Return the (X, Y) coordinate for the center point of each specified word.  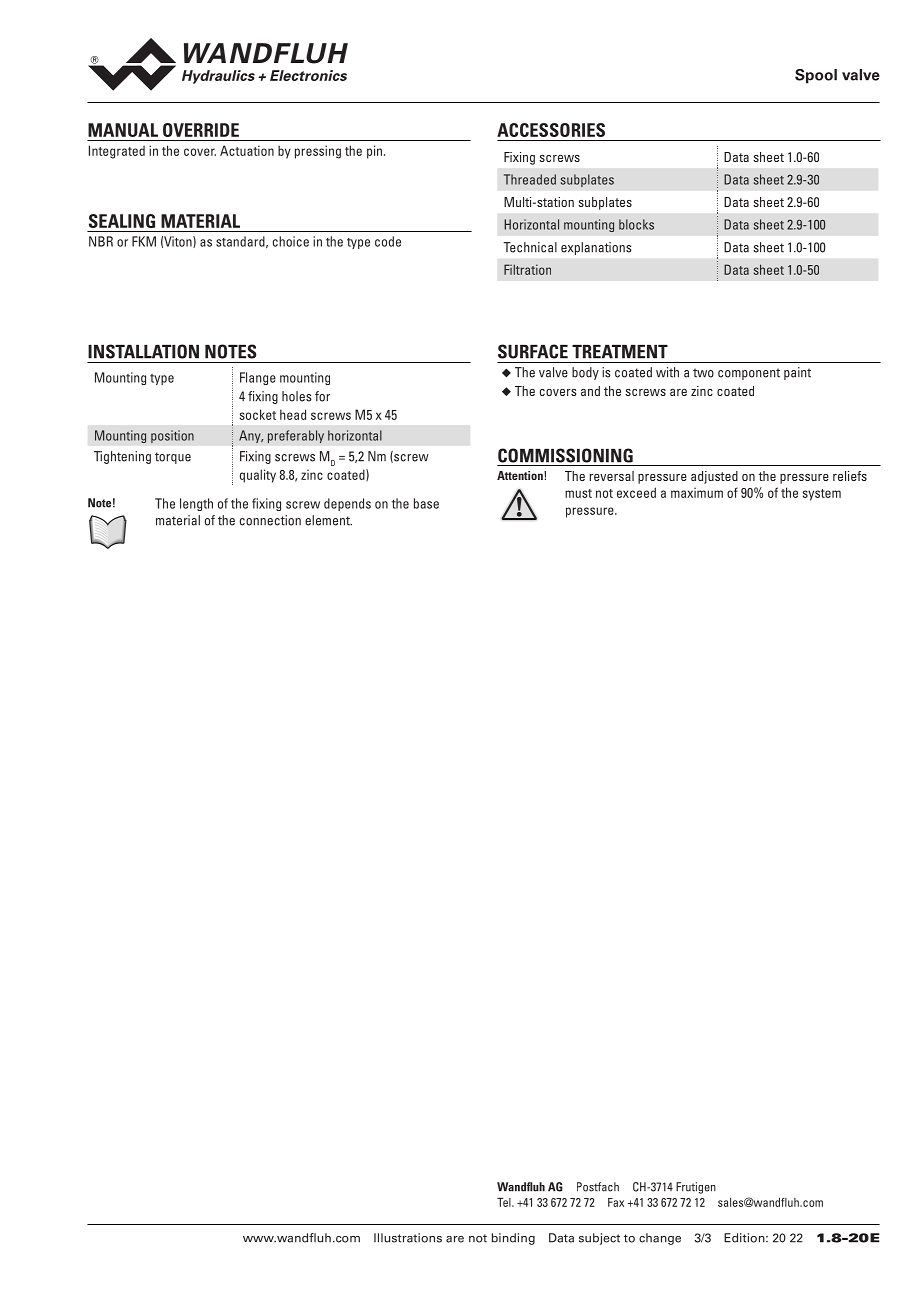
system (822, 495)
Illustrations (408, 1238)
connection (270, 520)
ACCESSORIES (551, 130)
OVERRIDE (201, 130)
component (749, 374)
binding (513, 1239)
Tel (505, 1202)
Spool (816, 76)
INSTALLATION (143, 351)
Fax (616, 1202)
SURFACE (533, 351)
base (426, 503)
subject (599, 1239)
